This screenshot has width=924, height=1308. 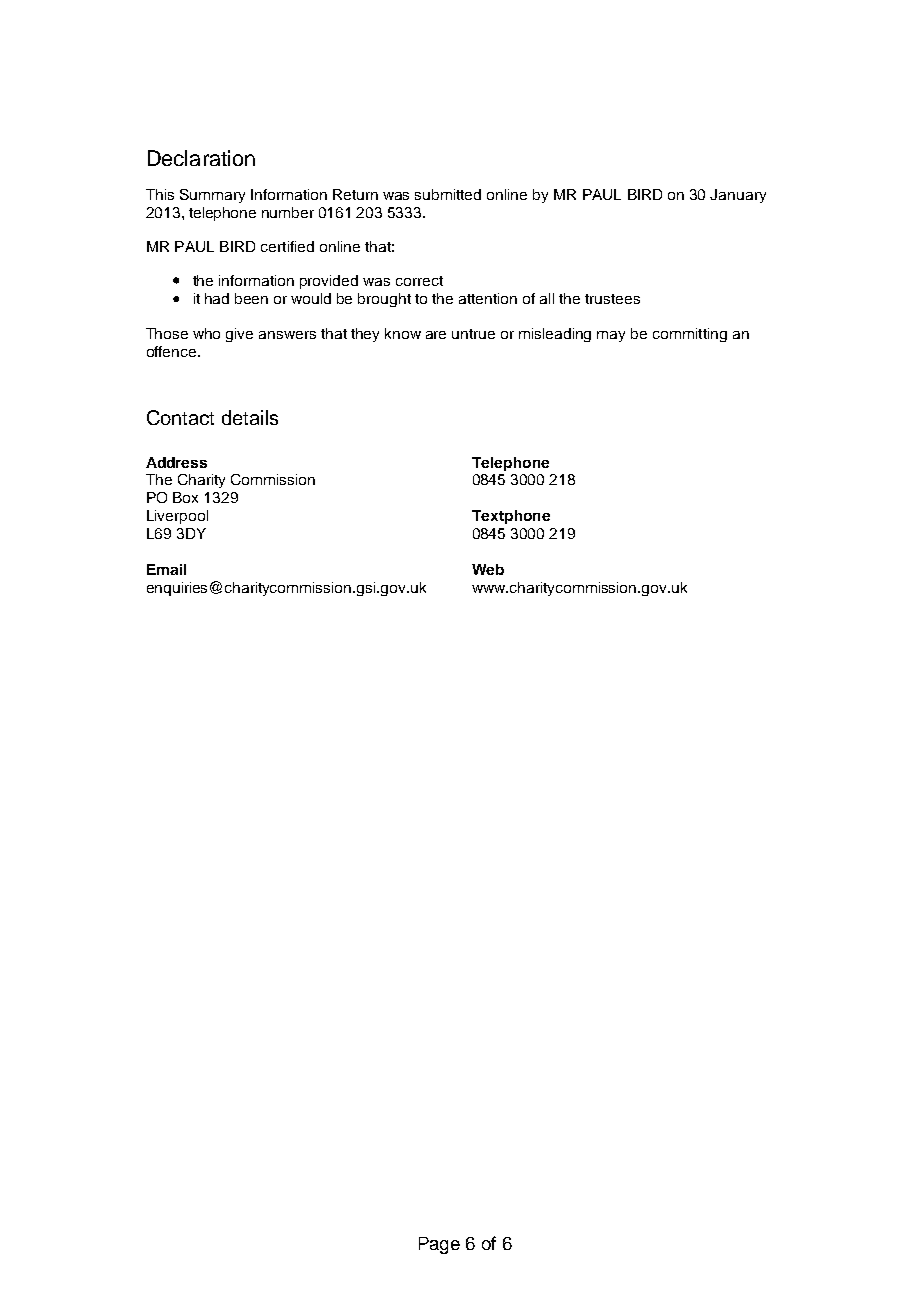 What do you see at coordinates (177, 517) in the screenshot?
I see `Liverpool` at bounding box center [177, 517].
